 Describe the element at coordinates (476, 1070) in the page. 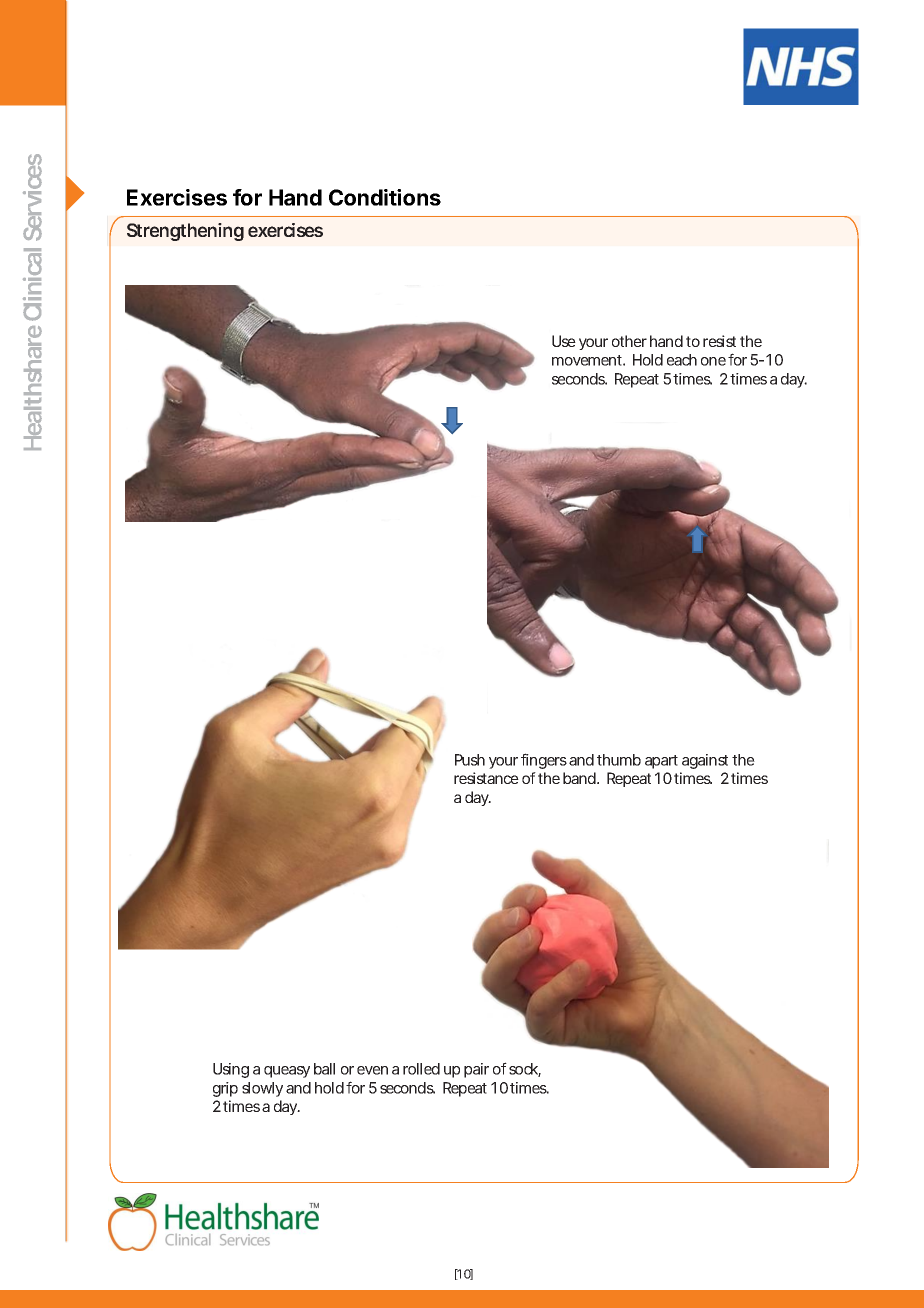

I see `pair` at that location.
